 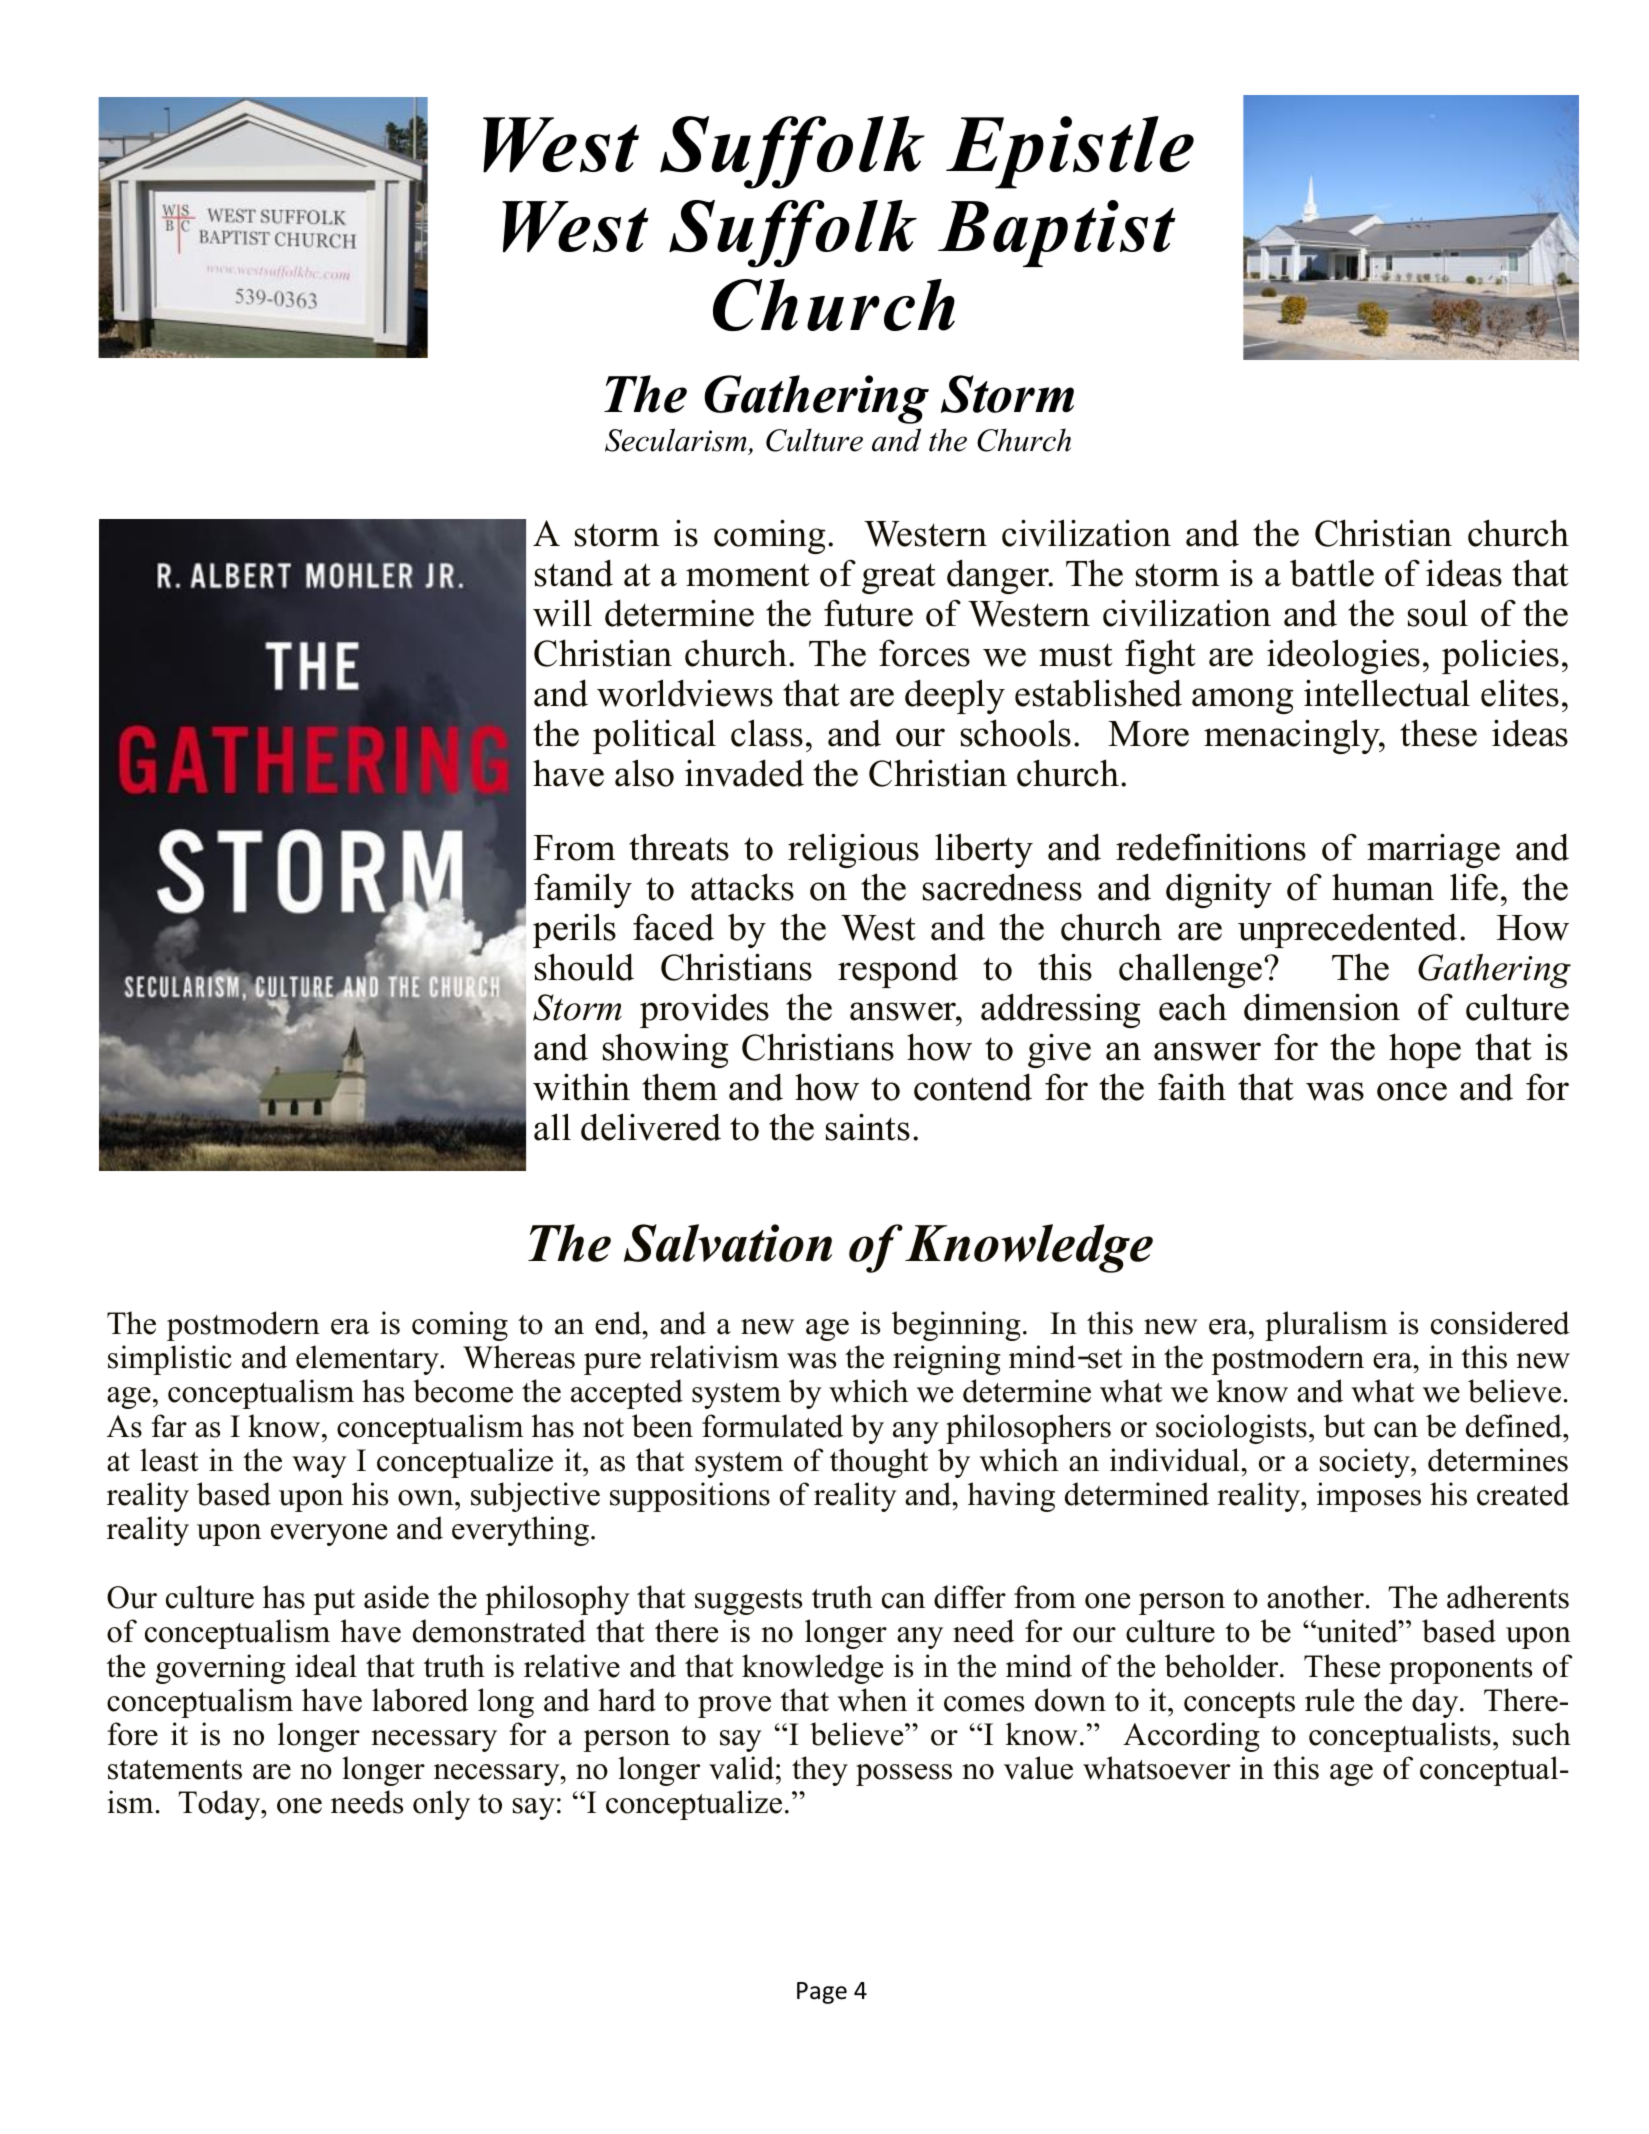 I want to click on elementary, so click(x=368, y=1360).
